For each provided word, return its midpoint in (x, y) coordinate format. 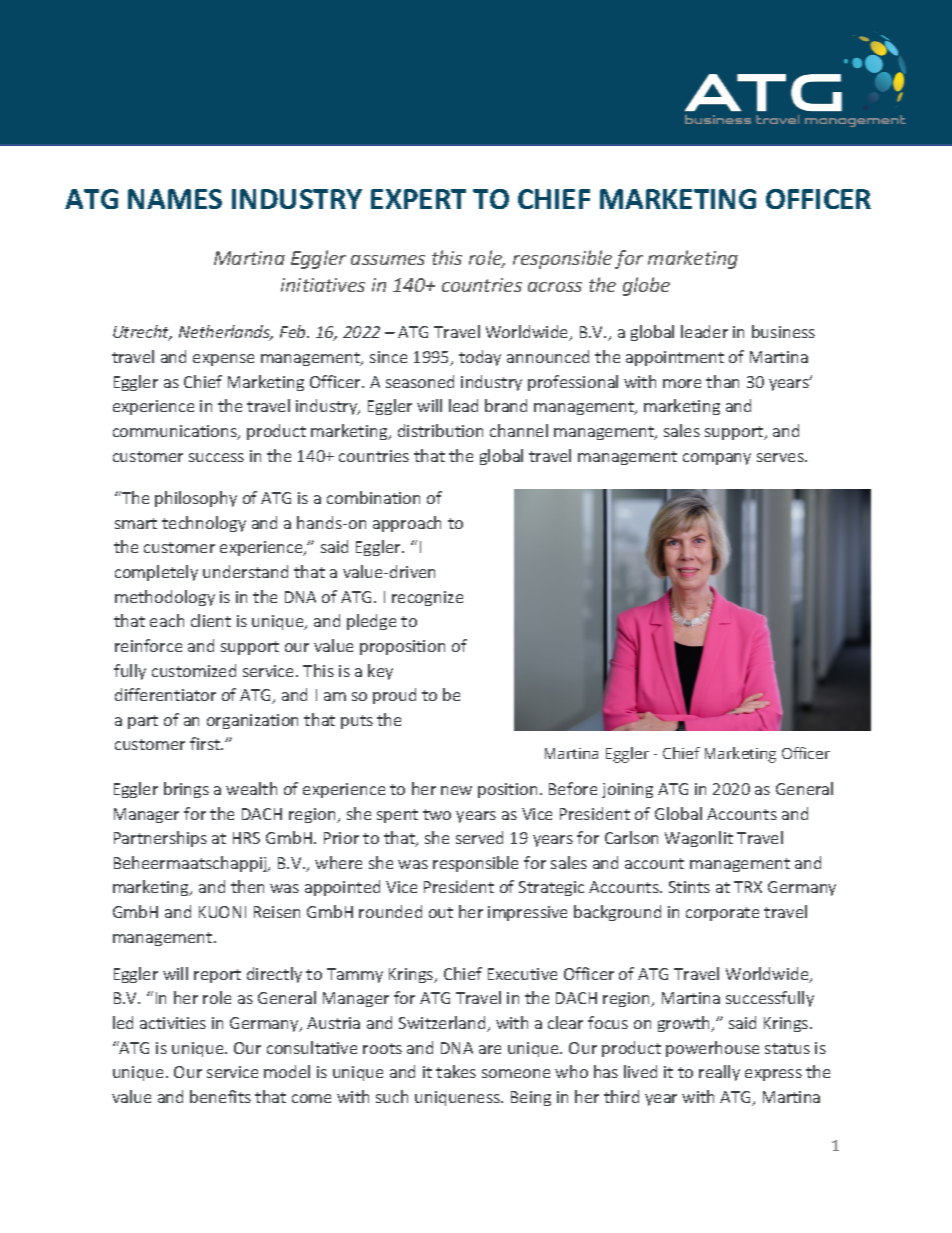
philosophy (196, 499)
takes (456, 1071)
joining (627, 790)
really (719, 1073)
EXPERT (418, 199)
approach (407, 524)
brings (186, 790)
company (717, 459)
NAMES (175, 199)
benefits (220, 1096)
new (456, 790)
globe (646, 286)
